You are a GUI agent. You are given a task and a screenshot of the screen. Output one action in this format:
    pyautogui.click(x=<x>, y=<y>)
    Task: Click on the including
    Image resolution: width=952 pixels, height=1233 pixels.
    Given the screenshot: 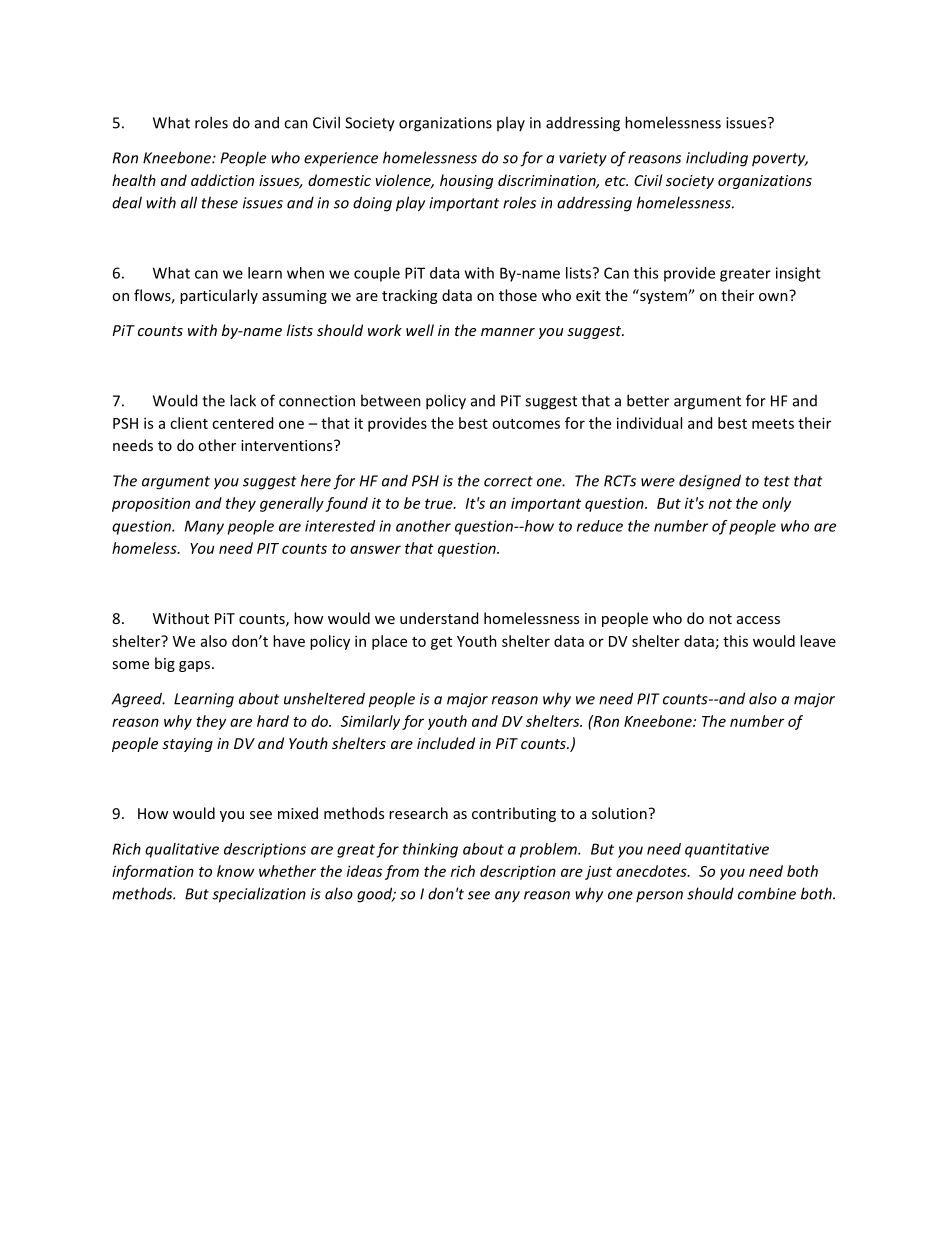 What is the action you would take?
    pyautogui.click(x=717, y=159)
